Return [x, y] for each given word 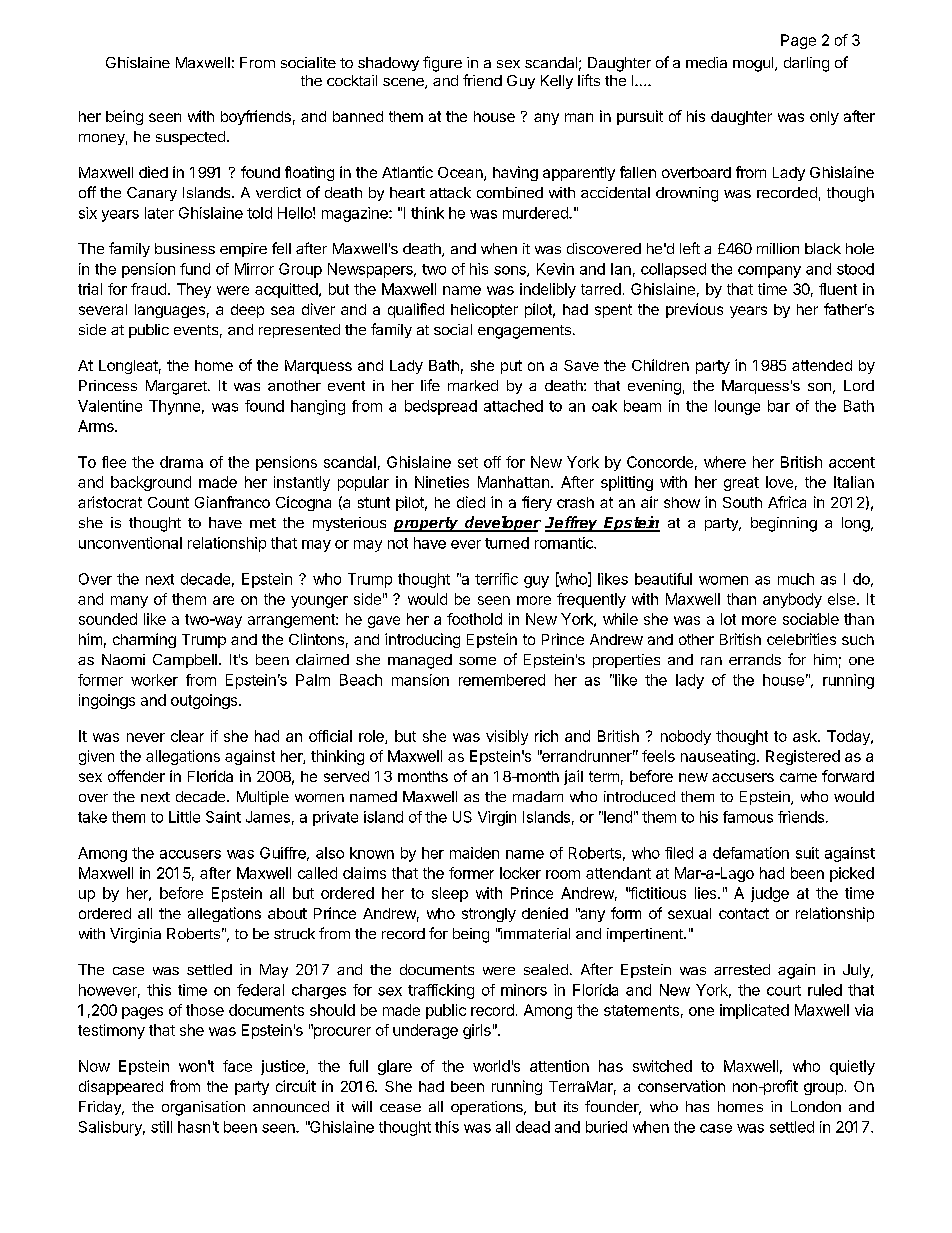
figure [442, 64]
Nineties [442, 482]
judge [770, 894]
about [287, 913]
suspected [190, 138]
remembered [502, 680]
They [194, 290]
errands [755, 659]
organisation [203, 1108]
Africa [787, 502]
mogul [754, 64]
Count [168, 502]
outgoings [205, 701]
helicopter [484, 310]
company [769, 272]
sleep [450, 894]
